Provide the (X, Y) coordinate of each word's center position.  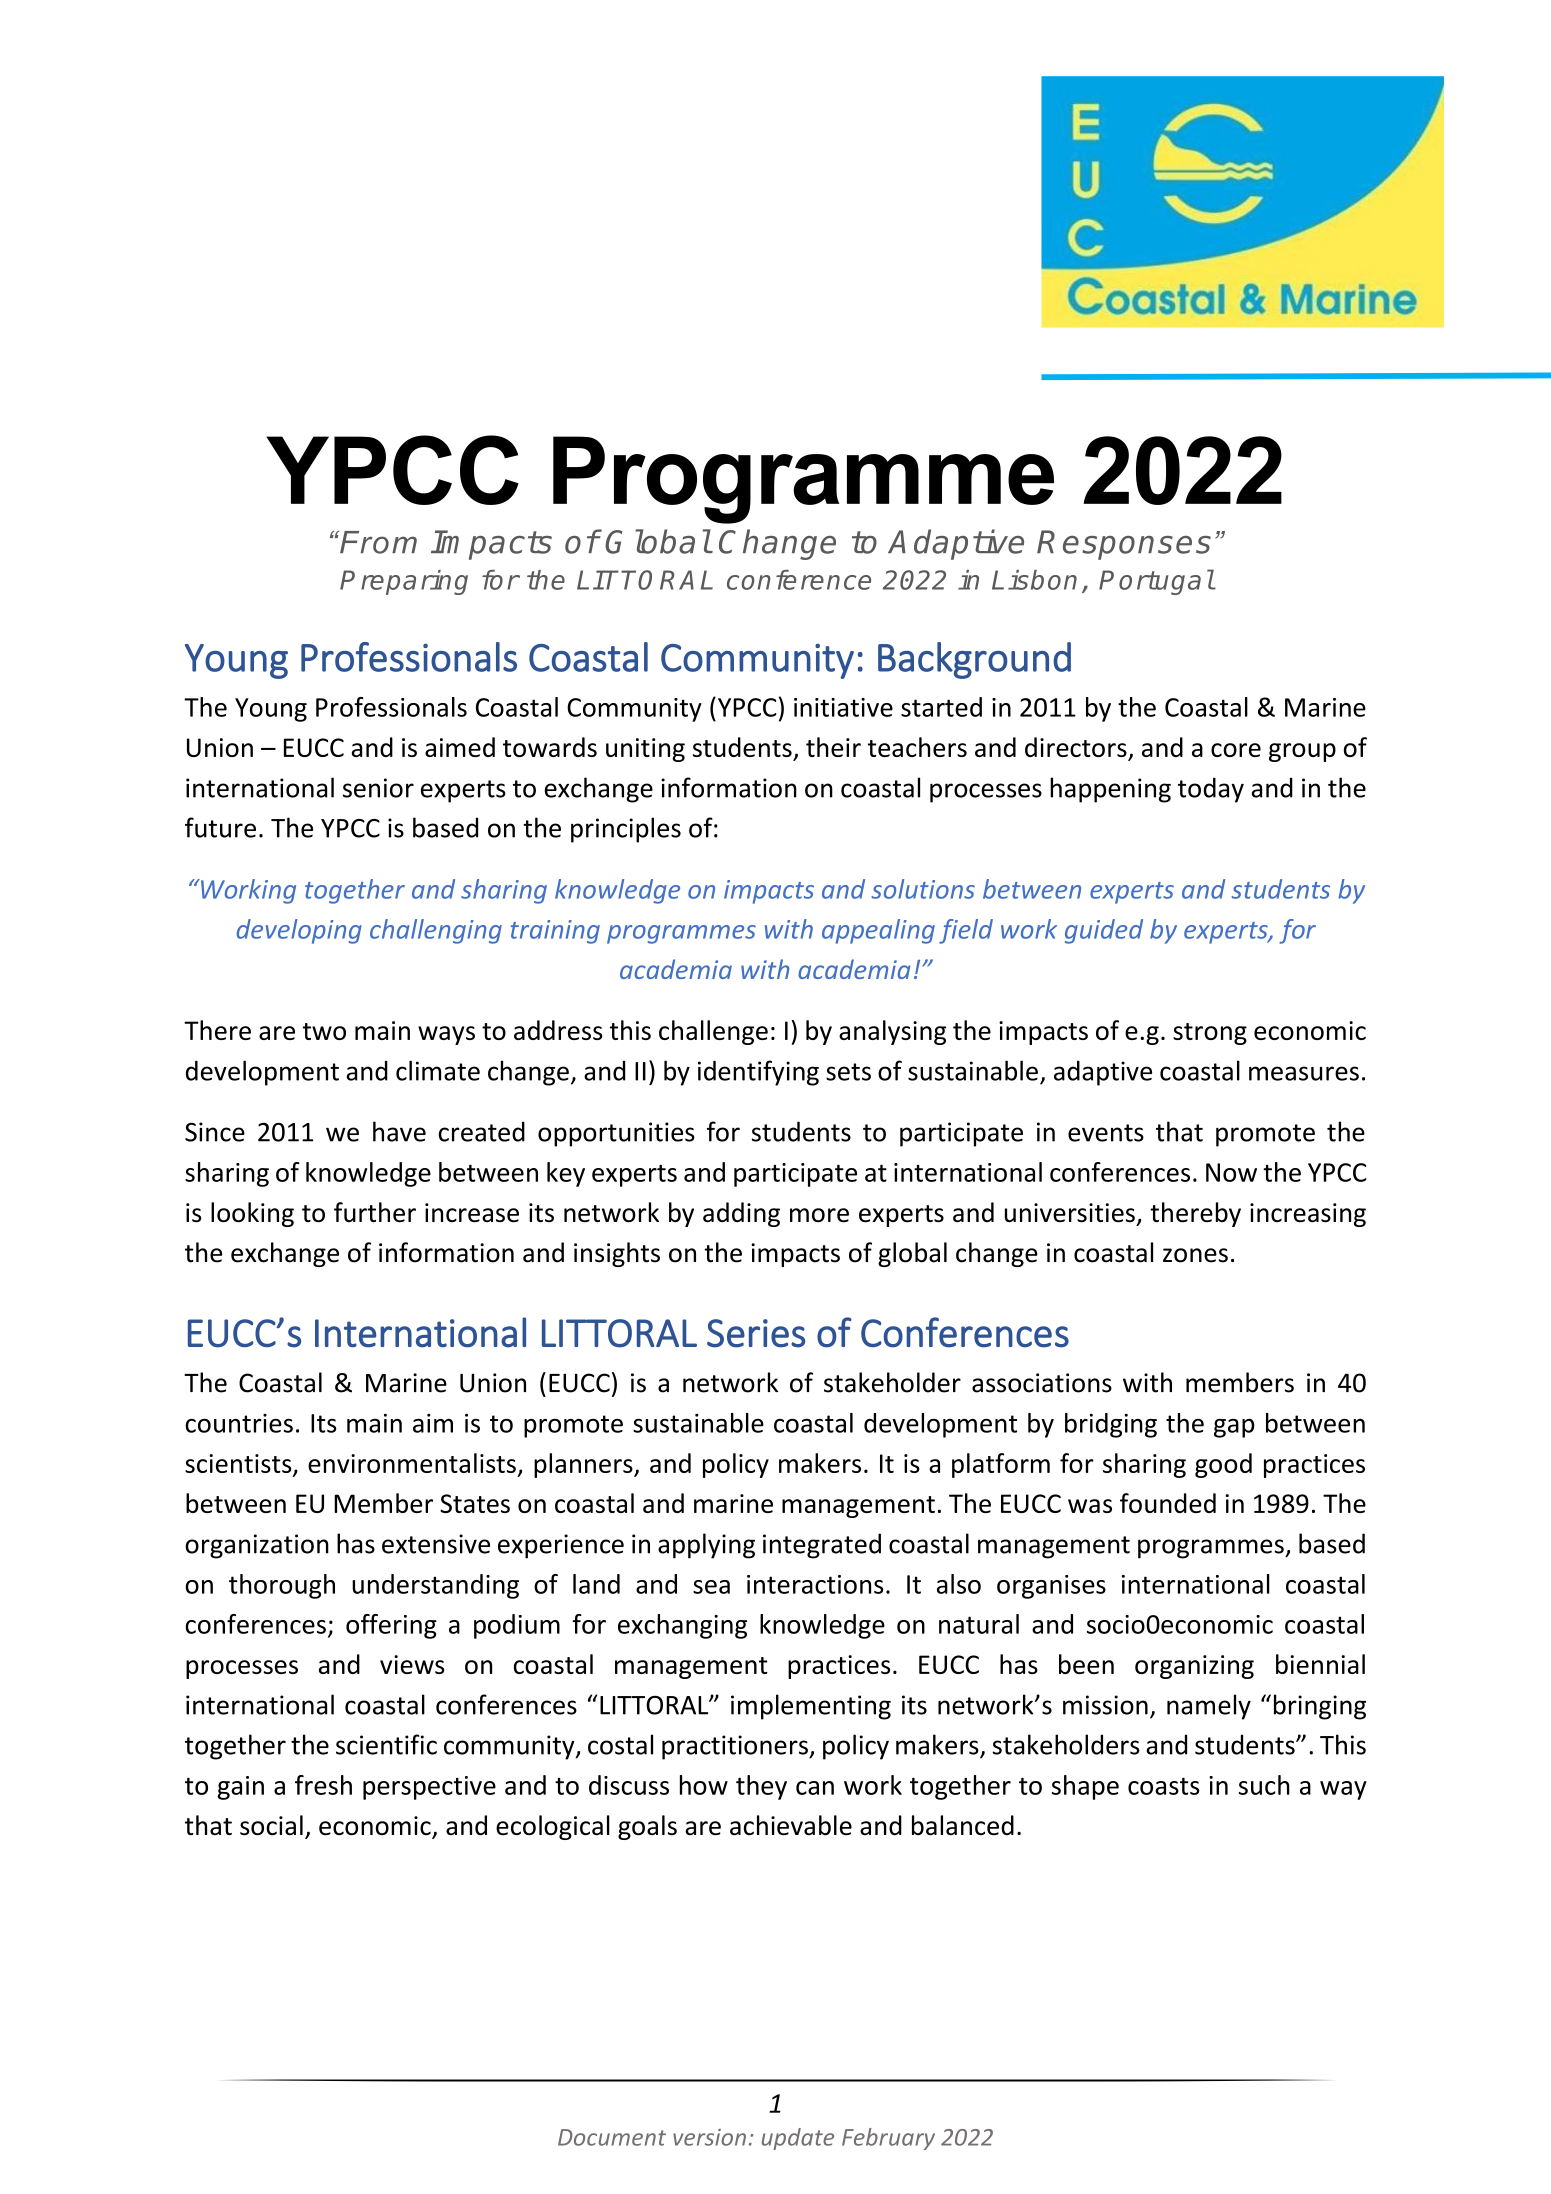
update (798, 2139)
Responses (1124, 545)
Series (756, 1333)
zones (1195, 1255)
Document (612, 2137)
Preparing (404, 582)
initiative (843, 707)
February (888, 2139)
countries (239, 1423)
